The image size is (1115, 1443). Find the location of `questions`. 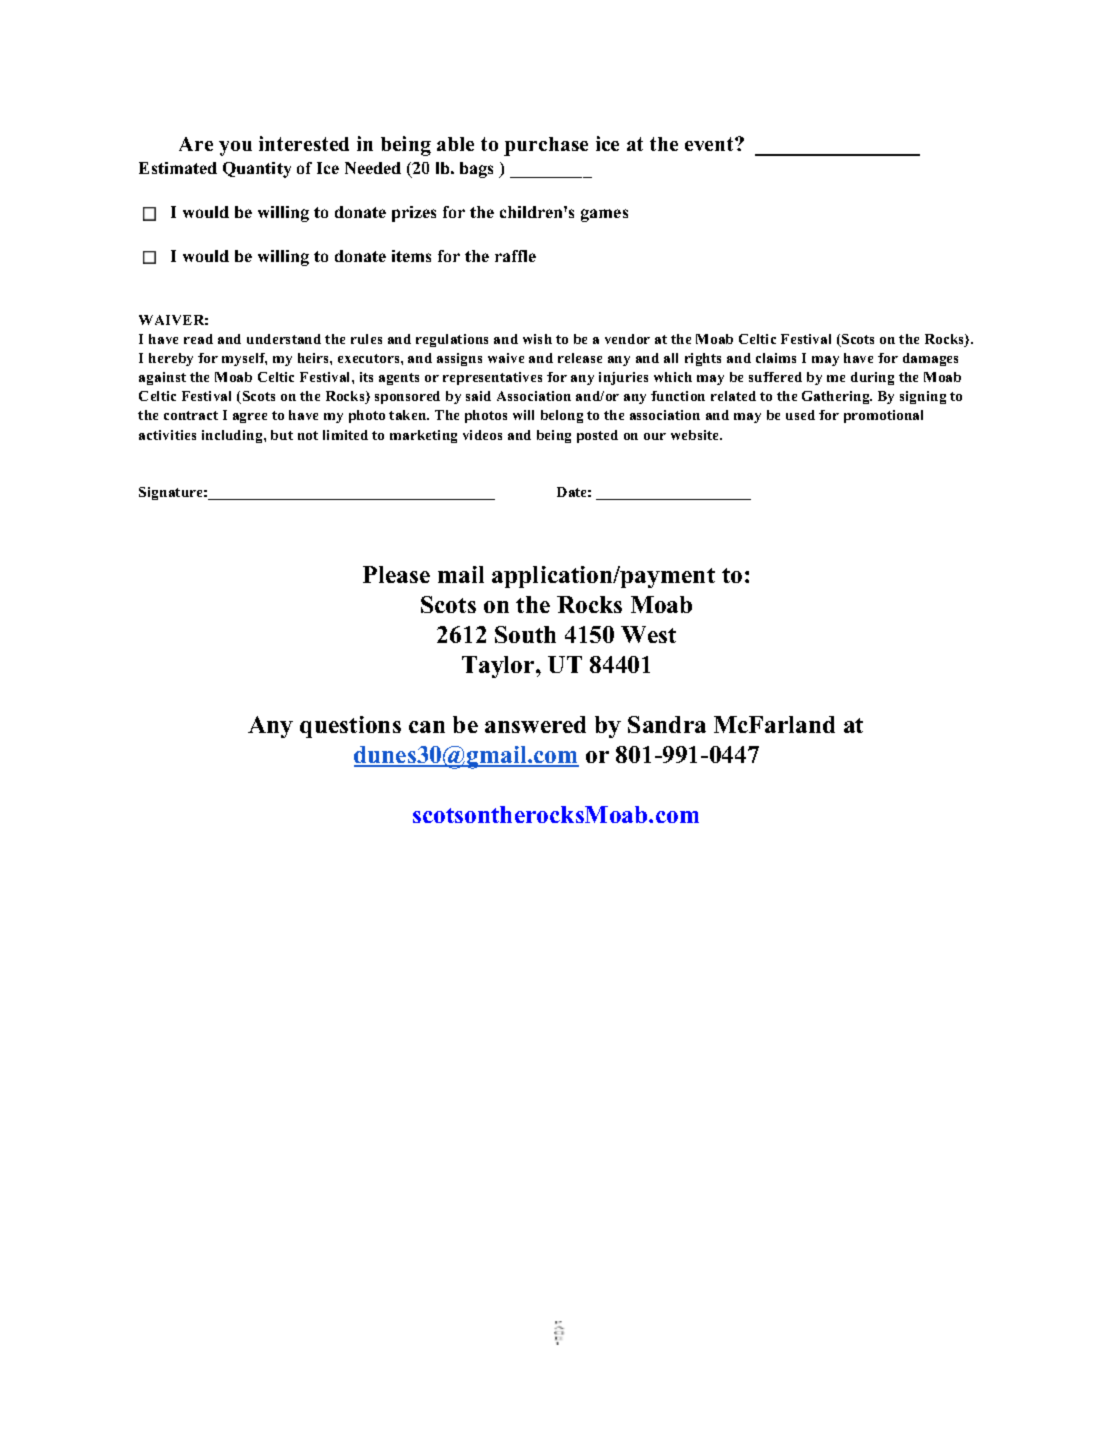

questions is located at coordinates (350, 727).
